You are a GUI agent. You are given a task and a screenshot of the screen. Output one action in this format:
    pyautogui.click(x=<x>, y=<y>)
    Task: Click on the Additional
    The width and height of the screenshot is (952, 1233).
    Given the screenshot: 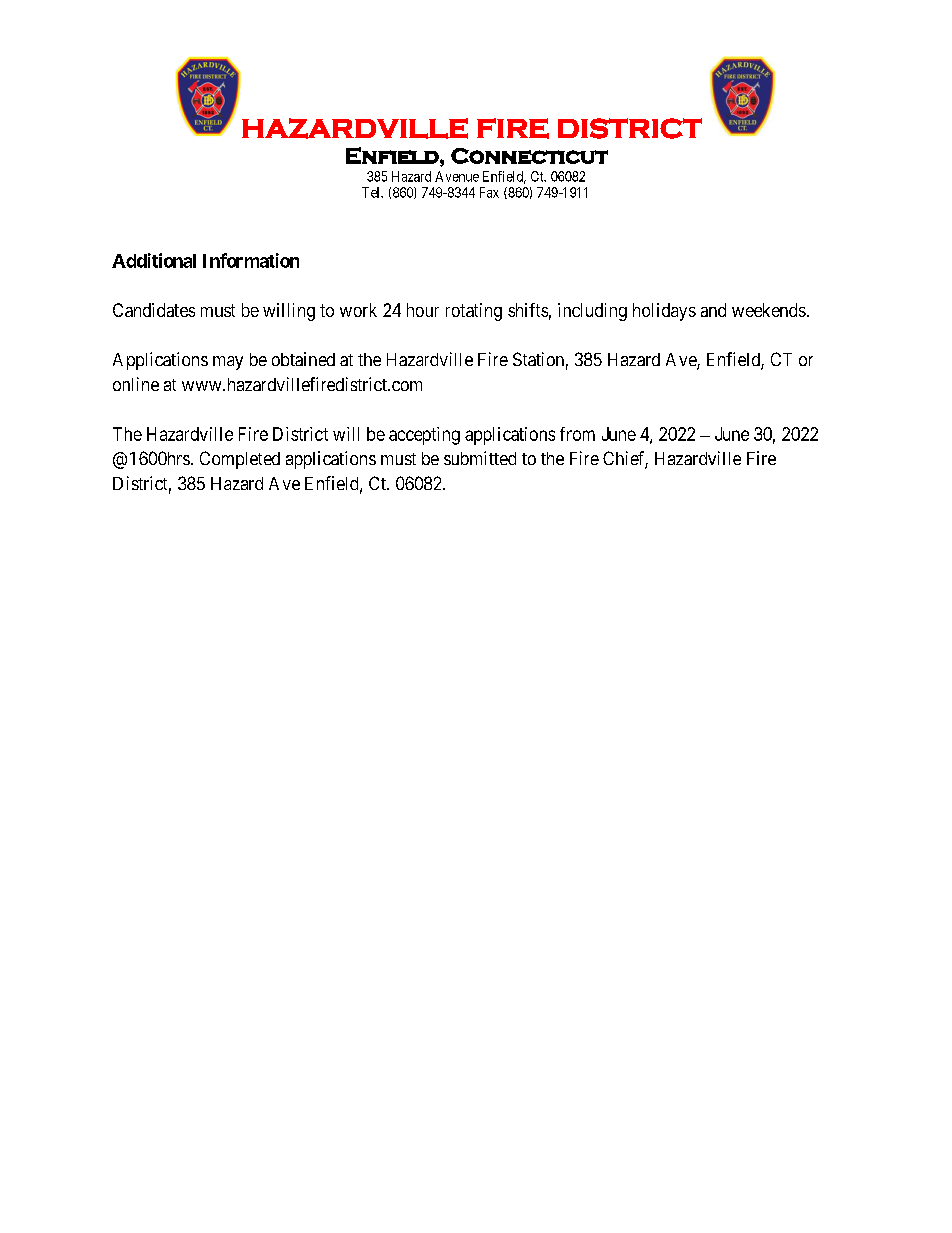 What is the action you would take?
    pyautogui.click(x=154, y=260)
